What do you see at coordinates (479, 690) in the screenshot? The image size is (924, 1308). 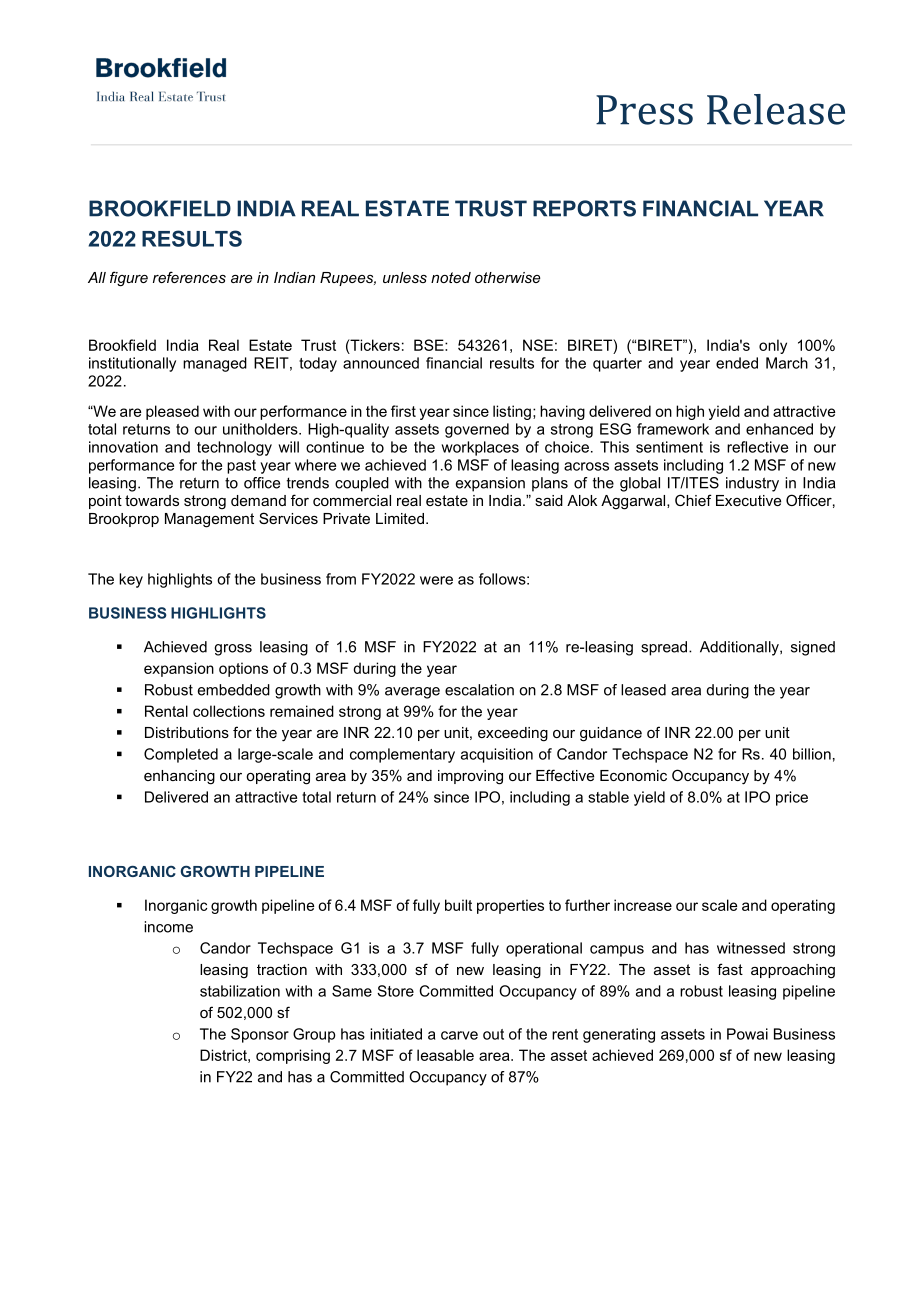 I see `escalation` at bounding box center [479, 690].
